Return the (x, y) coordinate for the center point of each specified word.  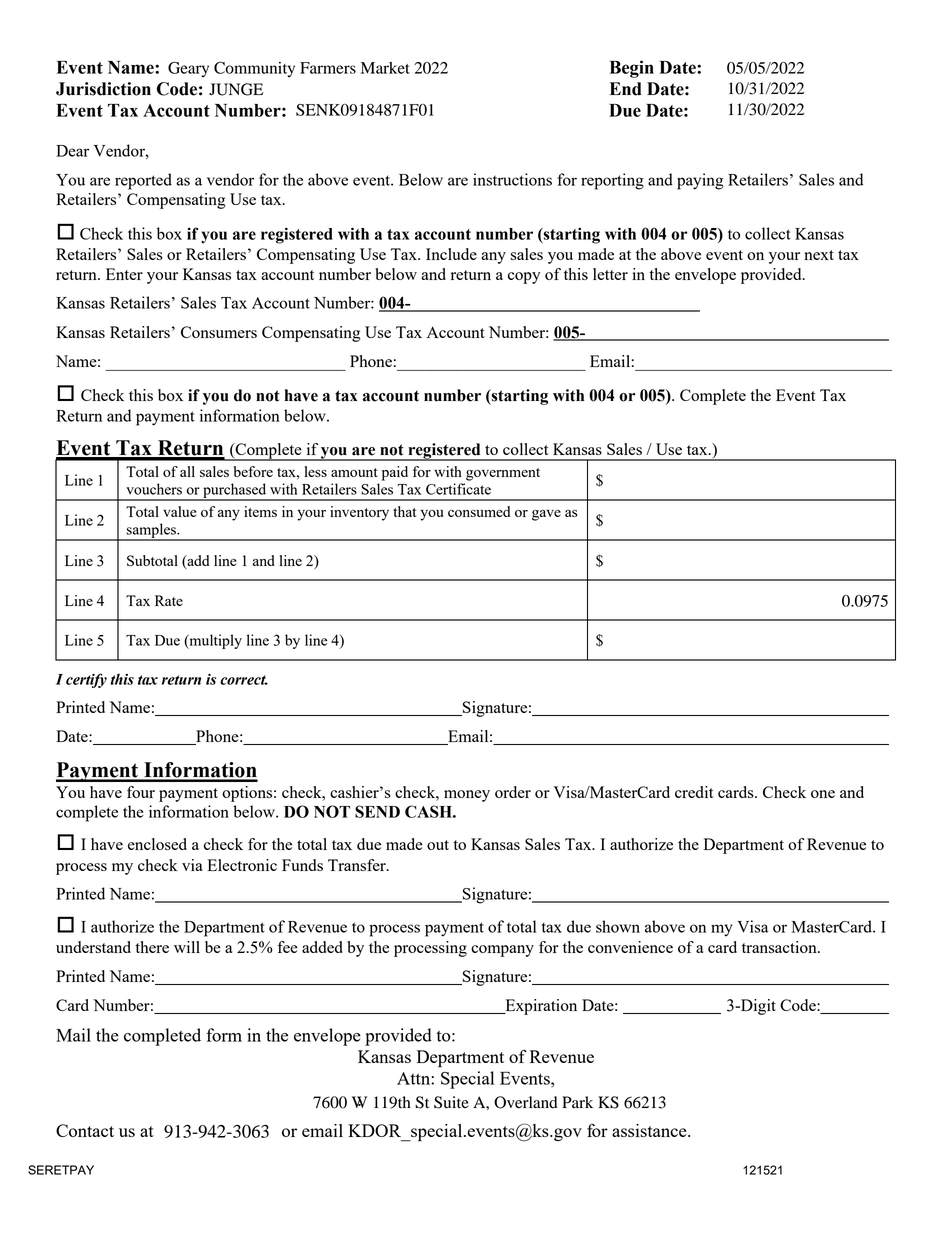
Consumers (219, 332)
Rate (169, 600)
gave (546, 515)
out (438, 845)
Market (385, 68)
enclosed (157, 844)
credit (694, 792)
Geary (188, 69)
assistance (650, 1130)
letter (610, 274)
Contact (85, 1130)
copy (524, 278)
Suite (451, 1102)
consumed (479, 511)
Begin (632, 69)
